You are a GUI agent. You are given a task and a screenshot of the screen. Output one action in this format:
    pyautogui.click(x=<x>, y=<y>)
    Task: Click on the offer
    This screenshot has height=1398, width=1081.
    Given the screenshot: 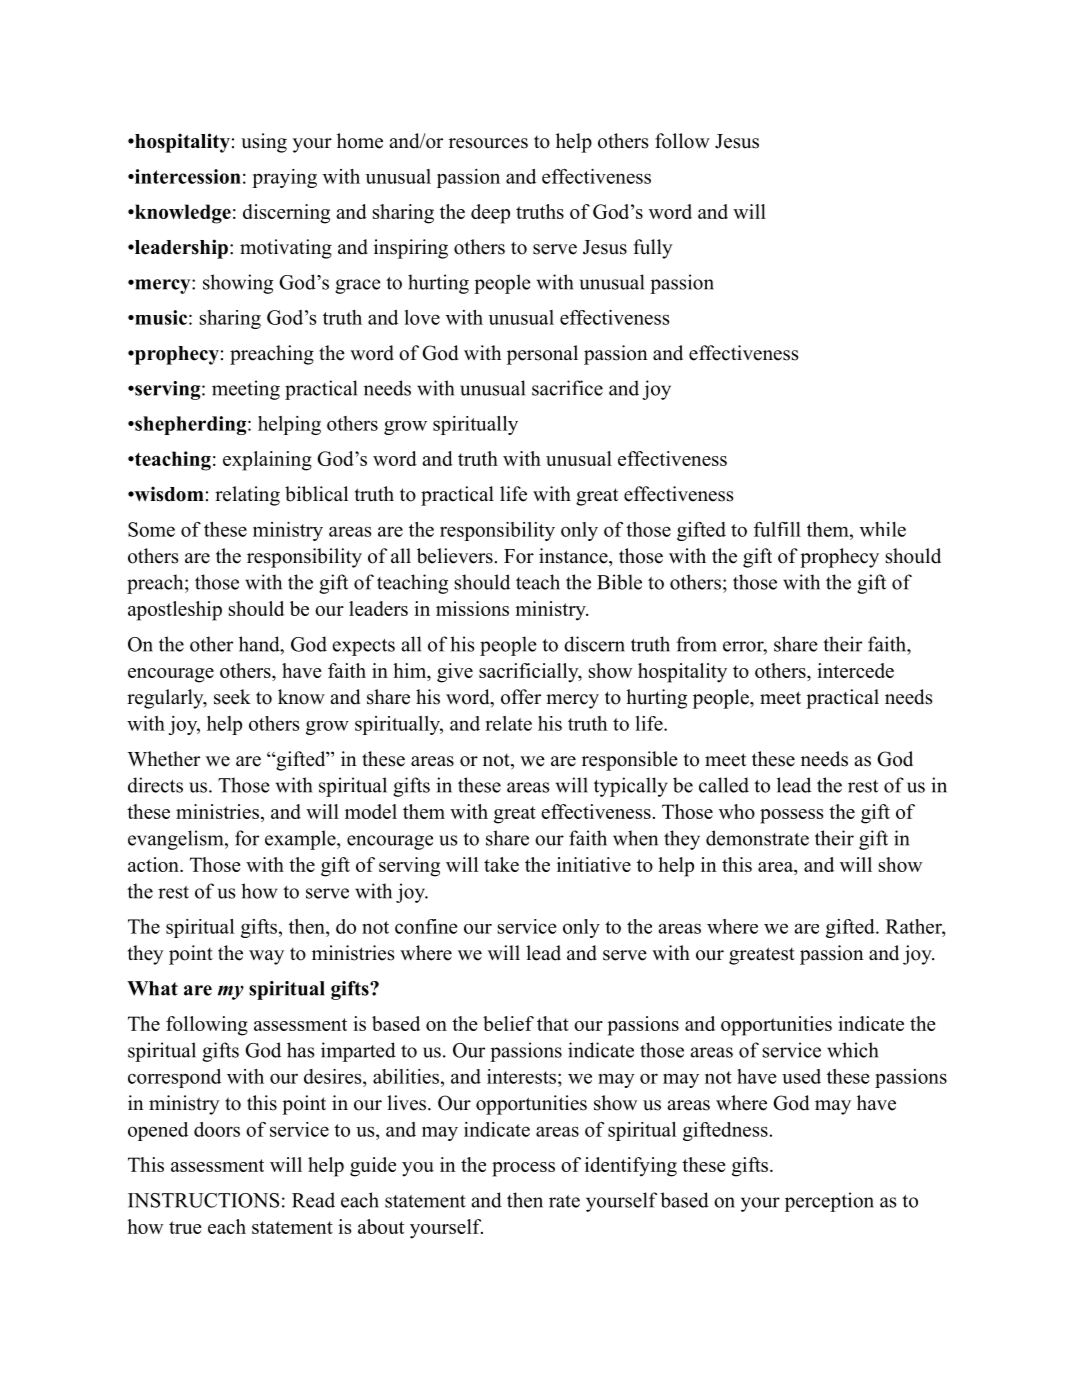 What is the action you would take?
    pyautogui.click(x=521, y=697)
